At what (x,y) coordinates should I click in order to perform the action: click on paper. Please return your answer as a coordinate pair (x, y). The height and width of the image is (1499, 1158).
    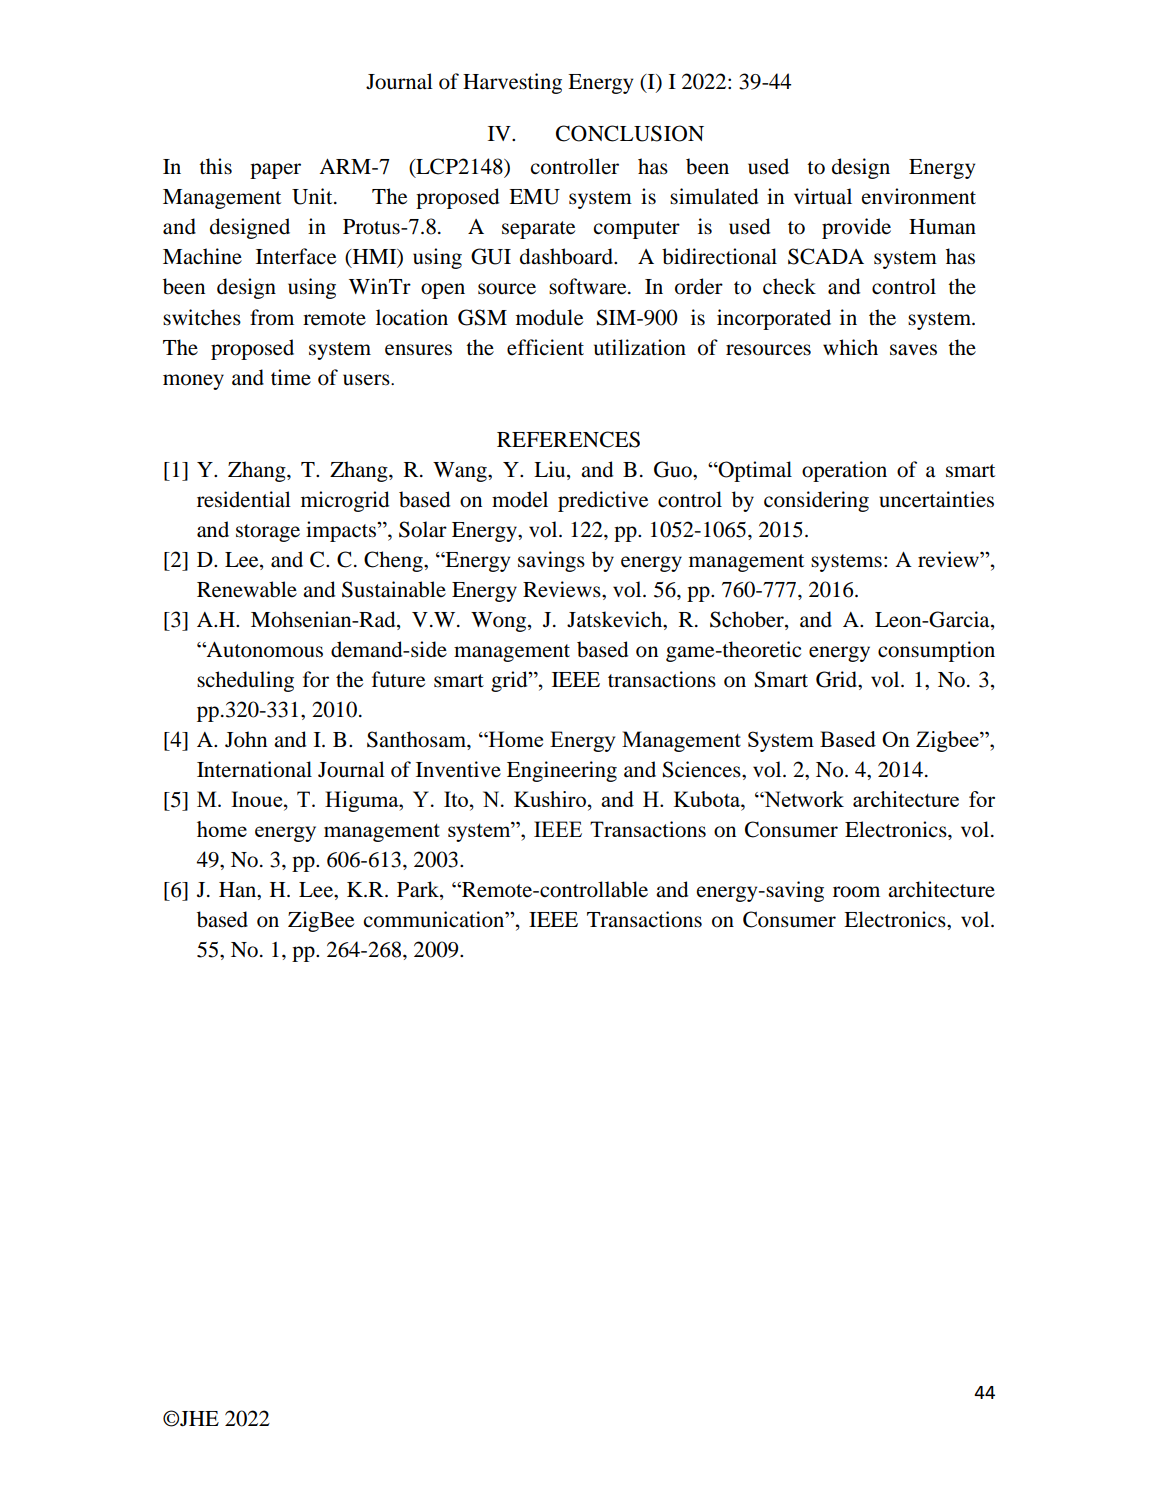
    Looking at the image, I should click on (275, 171).
